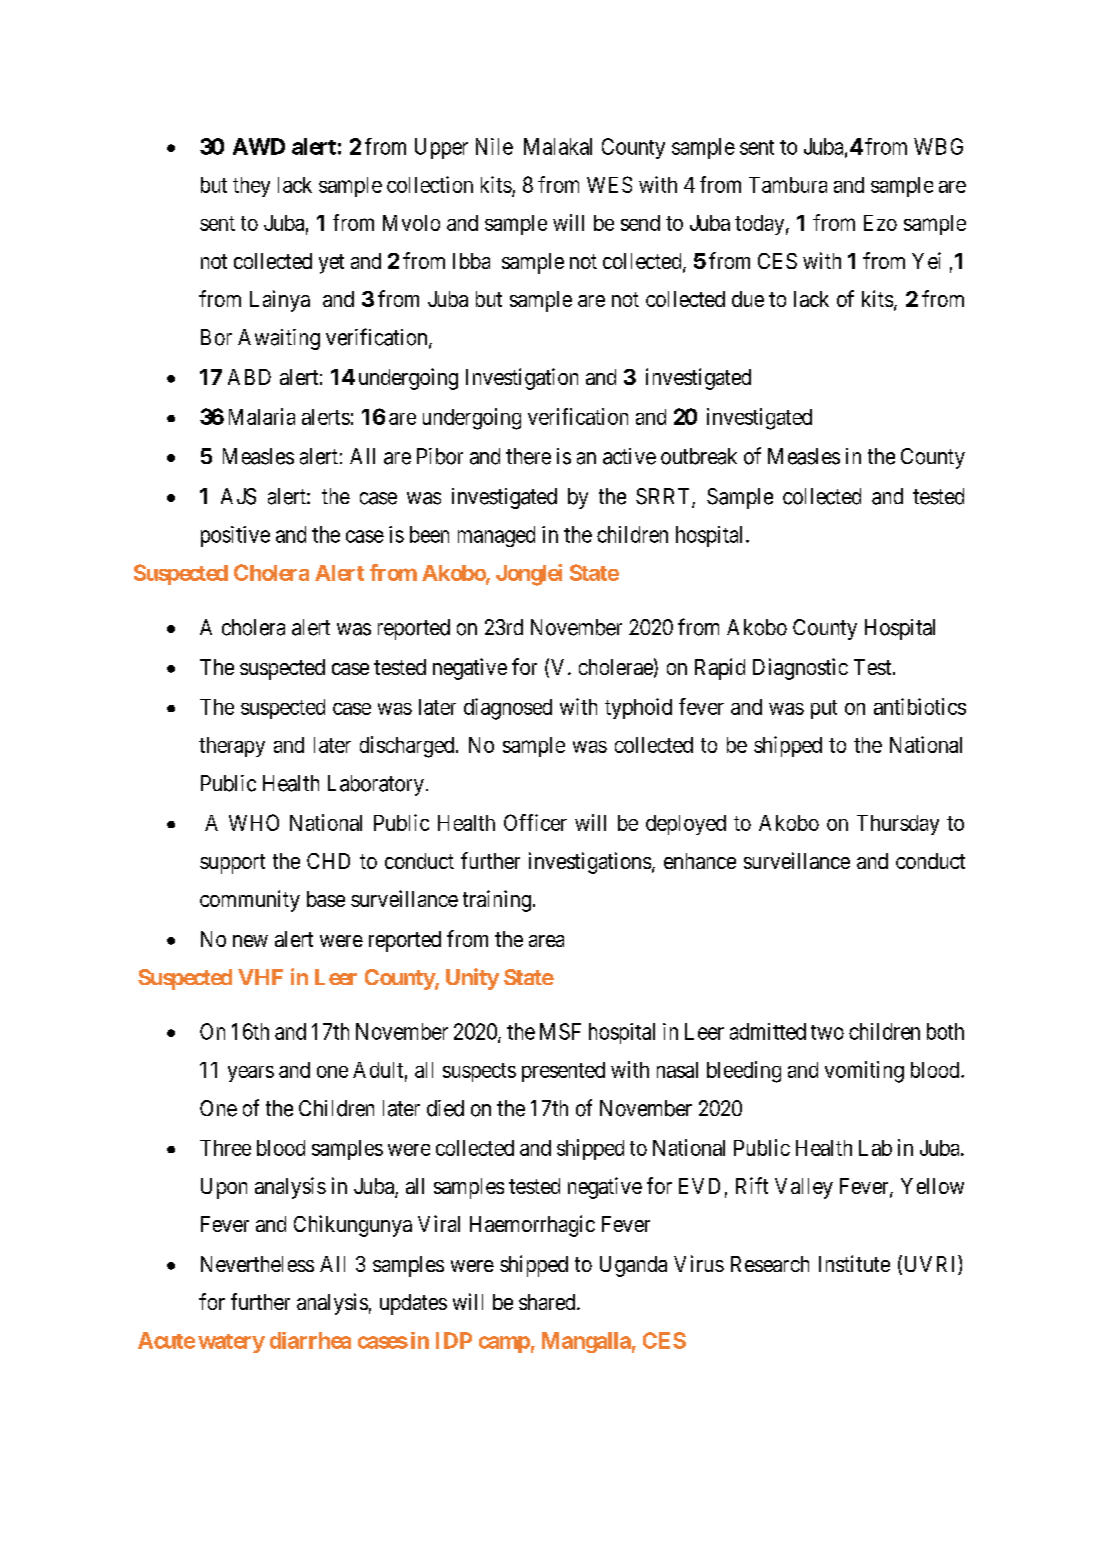 The height and width of the page is (1552, 1098). Describe the element at coordinates (827, 1032) in the page. I see `two` at that location.
